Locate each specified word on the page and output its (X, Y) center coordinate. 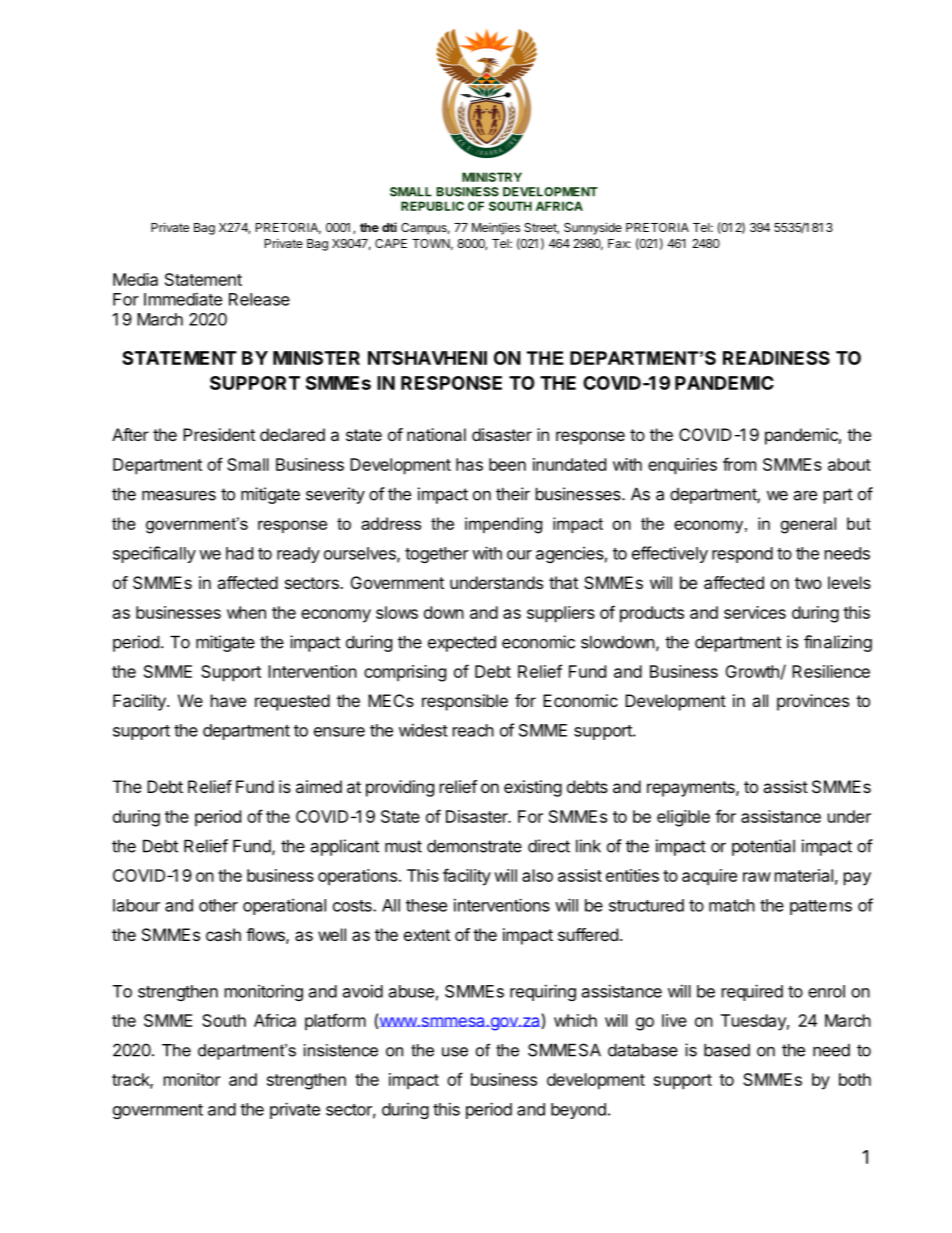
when (246, 612)
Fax (619, 243)
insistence (341, 1050)
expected (462, 644)
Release (259, 299)
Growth (753, 672)
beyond (578, 1111)
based (727, 1050)
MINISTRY (492, 177)
